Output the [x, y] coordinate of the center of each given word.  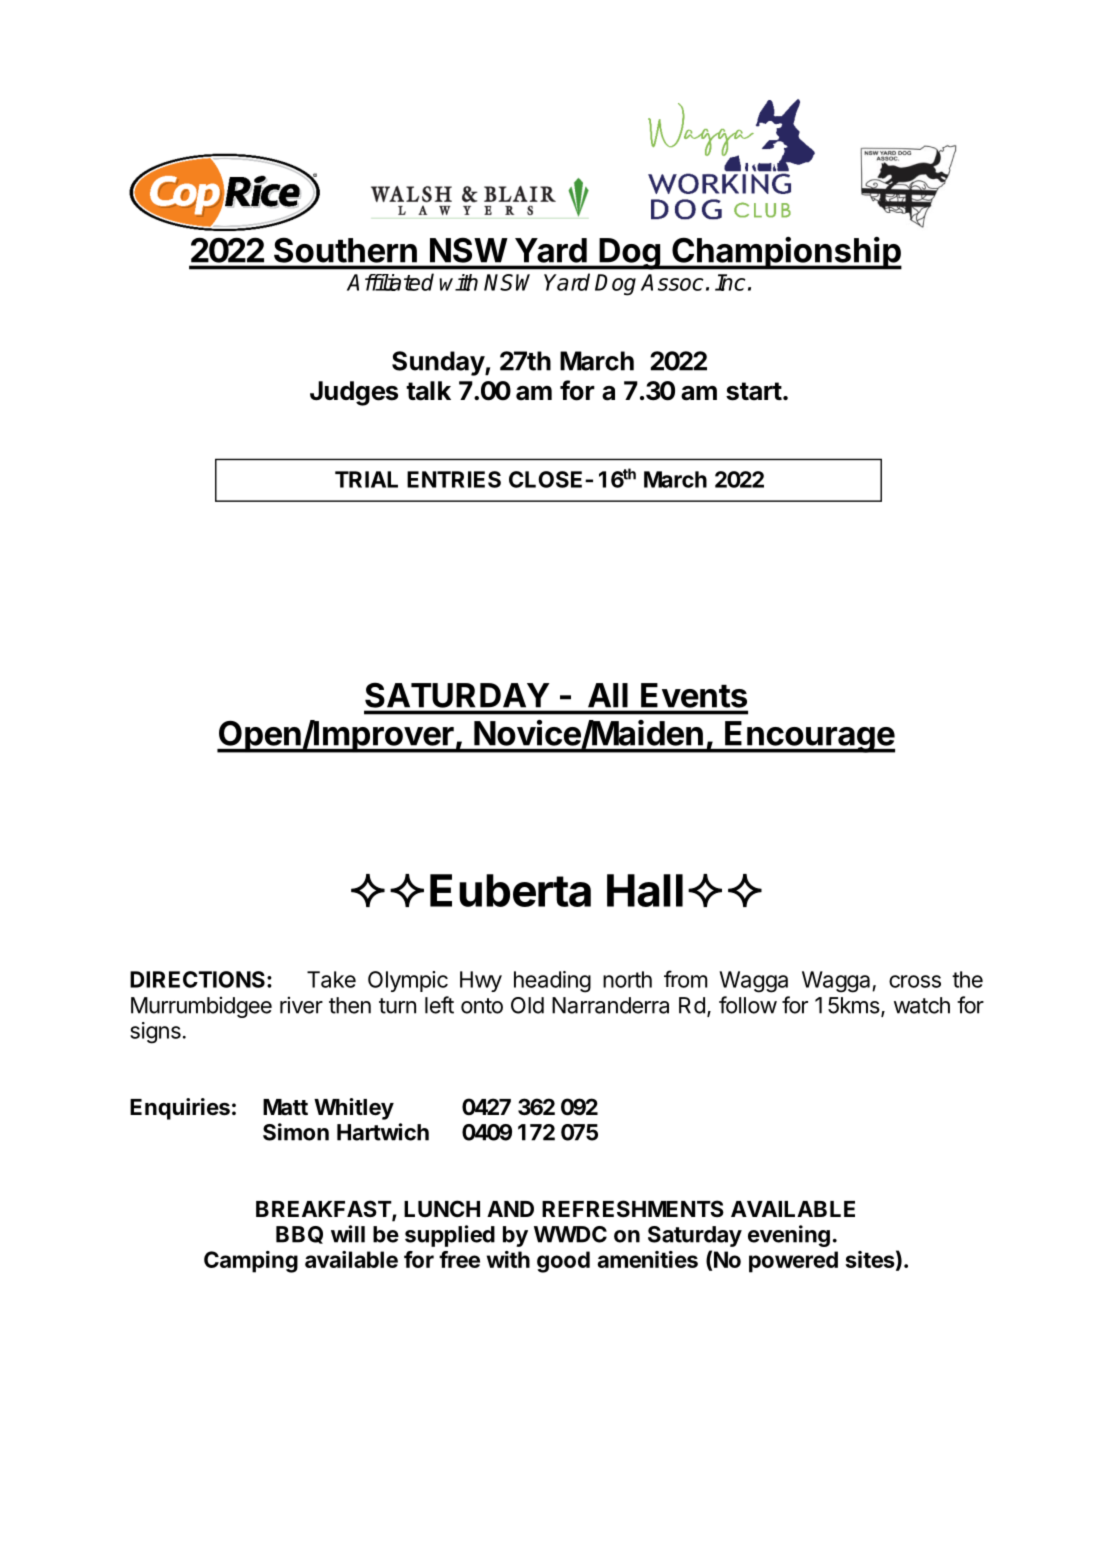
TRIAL [366, 479]
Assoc [672, 282]
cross [915, 981]
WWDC [570, 1234]
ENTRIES [454, 479]
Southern [345, 250]
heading [552, 982]
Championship [786, 253]
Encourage [809, 737]
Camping [251, 1262]
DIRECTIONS [197, 979]
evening [789, 1236]
